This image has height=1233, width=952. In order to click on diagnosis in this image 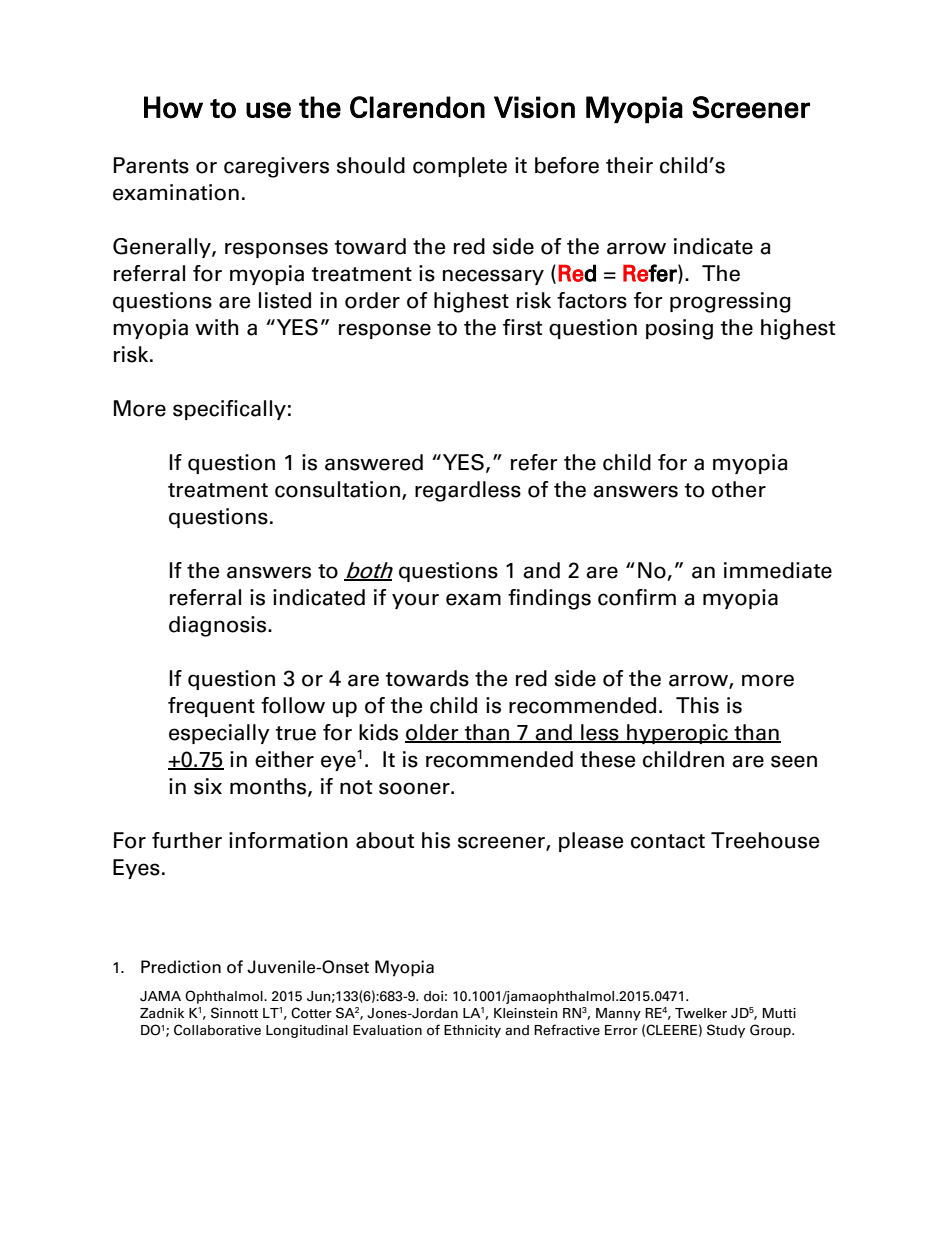, I will do `click(219, 626)`.
